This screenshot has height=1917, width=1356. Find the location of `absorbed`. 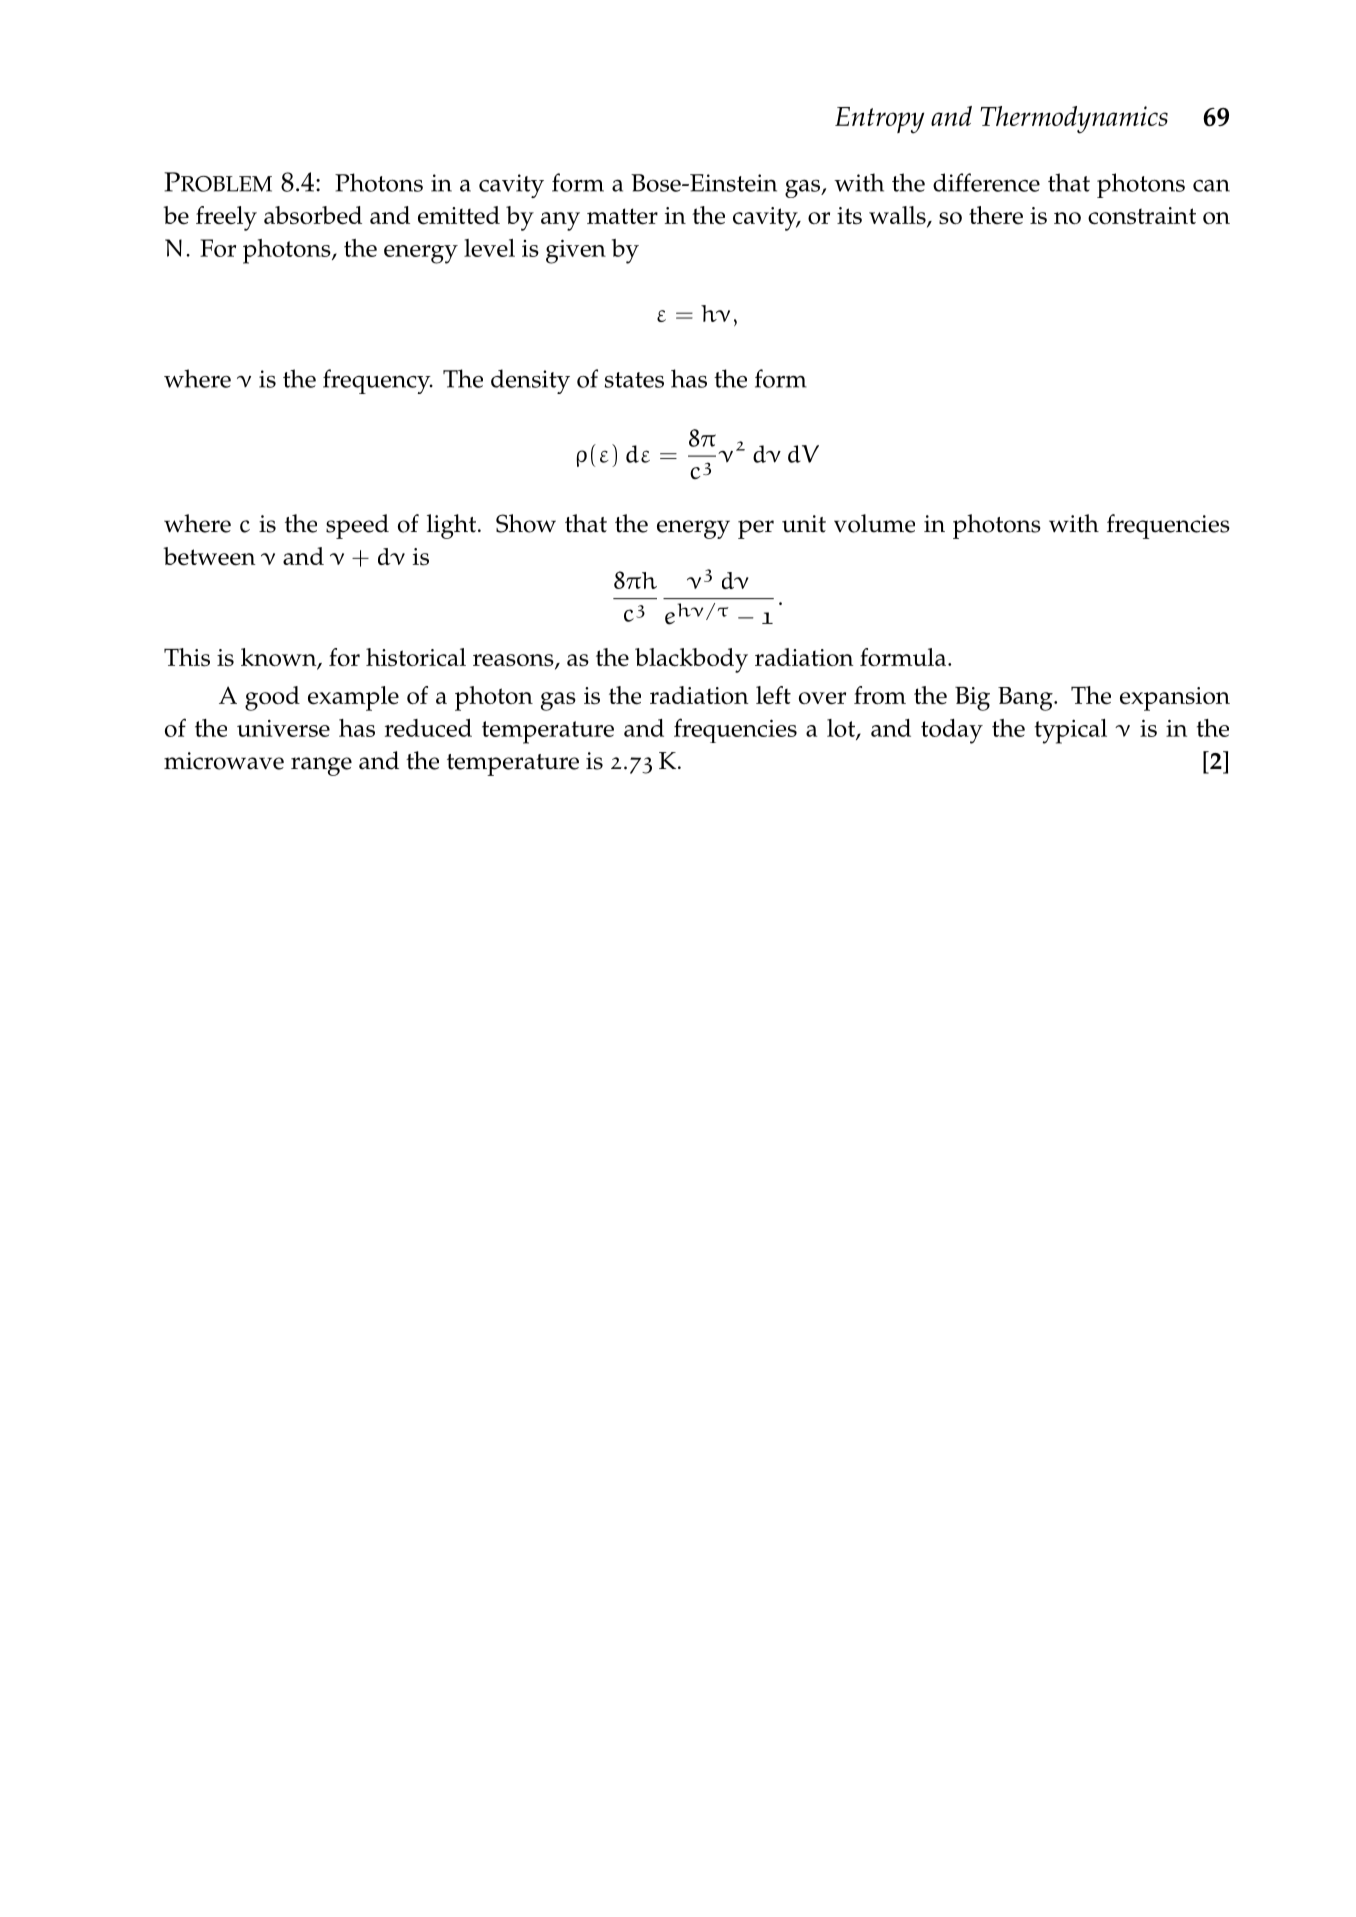

absorbed is located at coordinates (313, 215).
